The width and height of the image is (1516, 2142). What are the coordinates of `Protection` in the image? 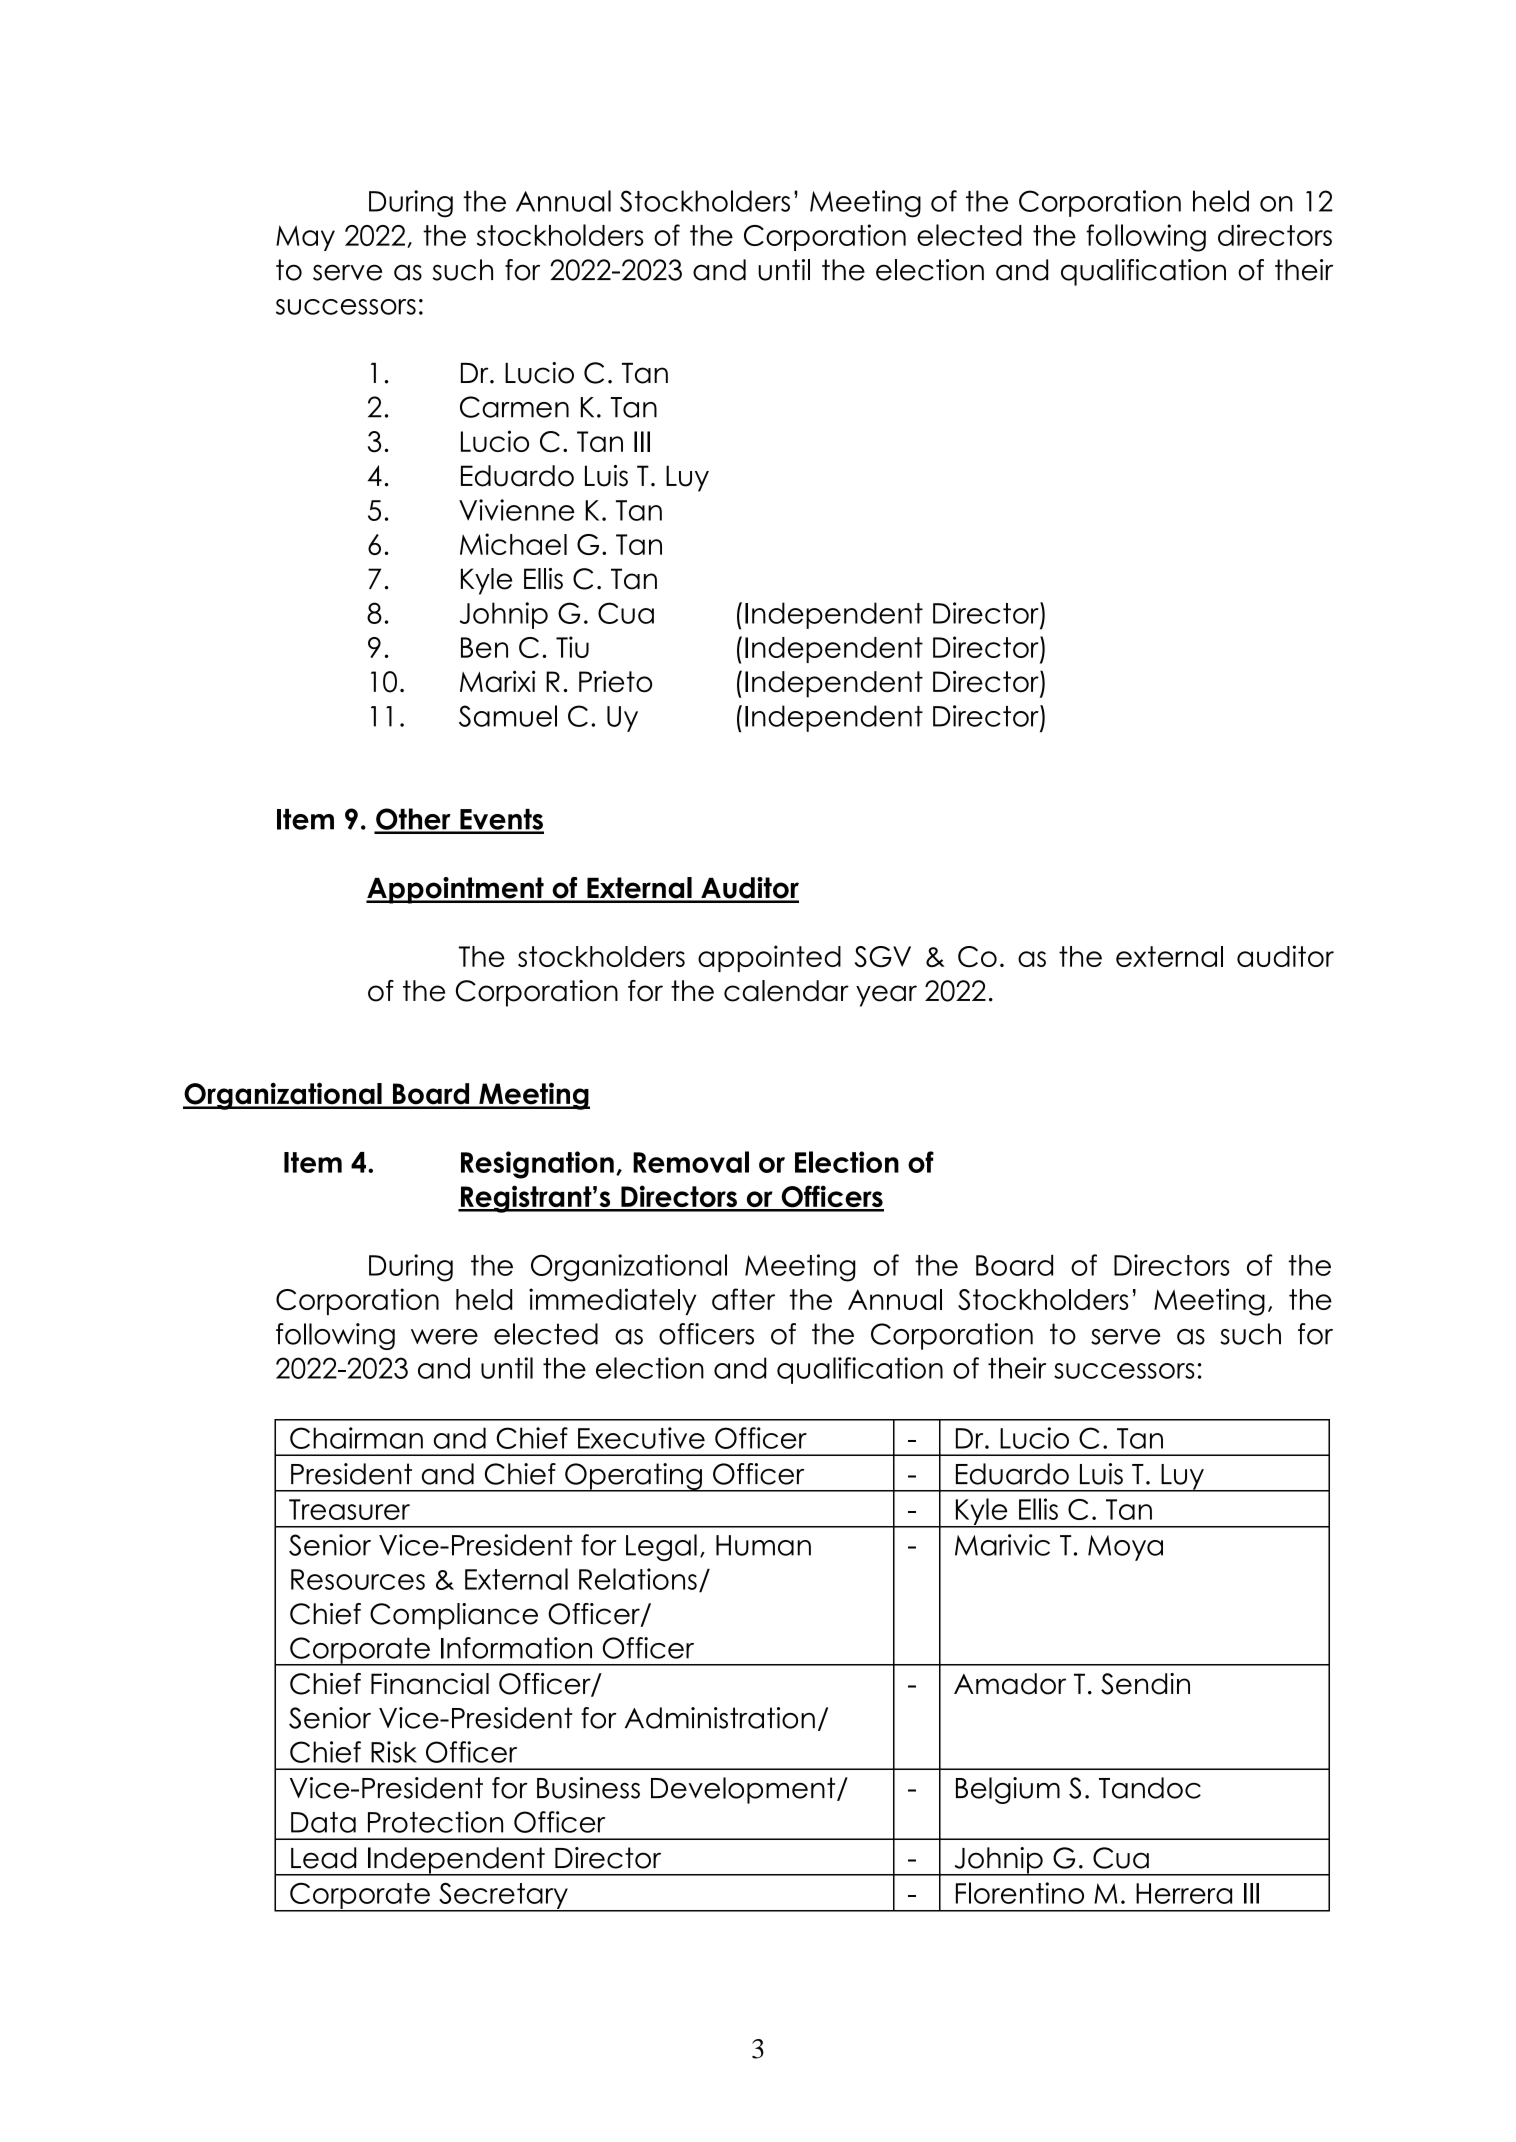 It's located at (435, 1822).
